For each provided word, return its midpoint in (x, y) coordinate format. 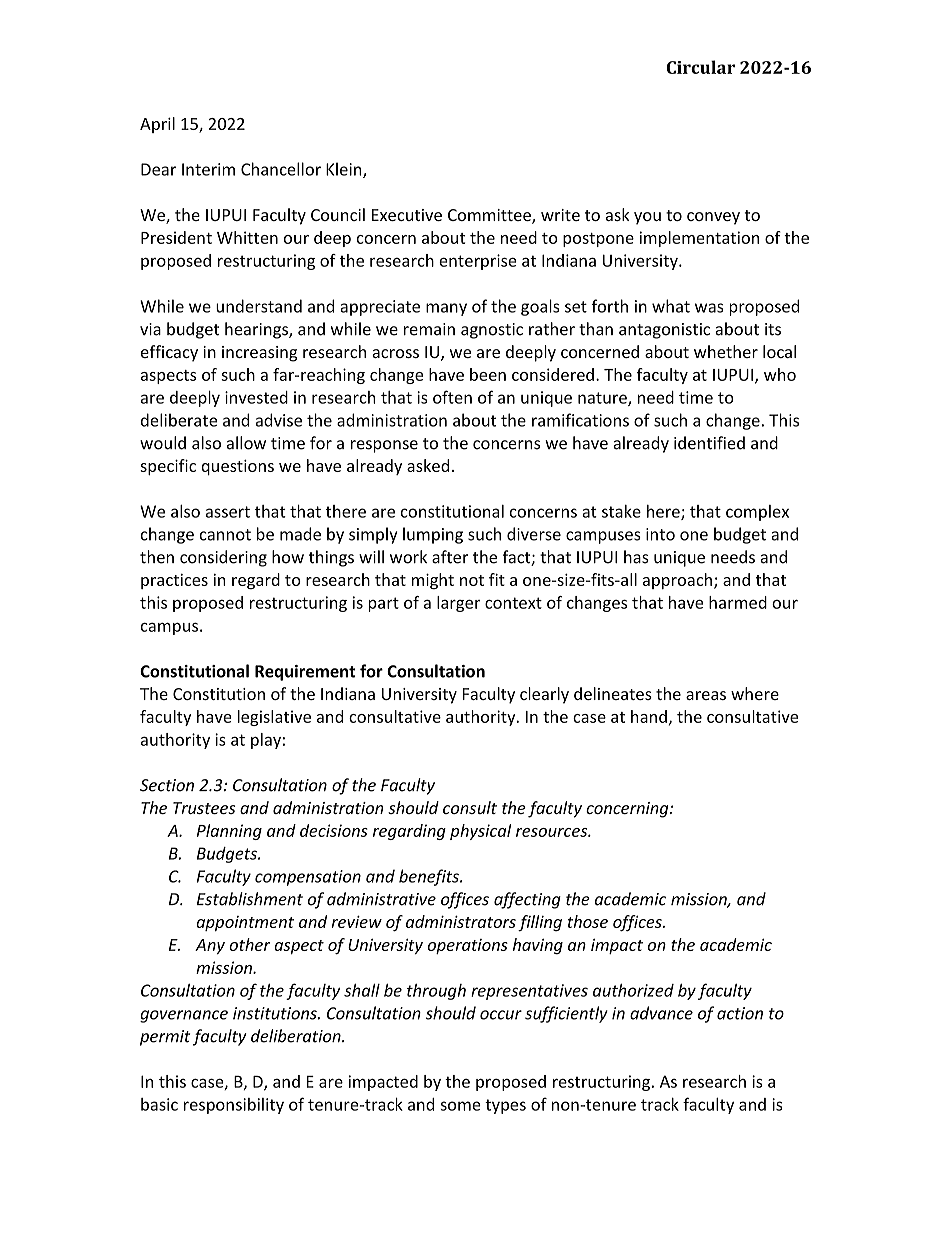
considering (223, 558)
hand (649, 716)
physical (481, 832)
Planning (229, 832)
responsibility (234, 1106)
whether (726, 351)
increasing (259, 354)
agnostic (492, 331)
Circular (701, 67)
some (460, 1106)
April (157, 125)
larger (458, 604)
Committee (490, 216)
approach (677, 581)
